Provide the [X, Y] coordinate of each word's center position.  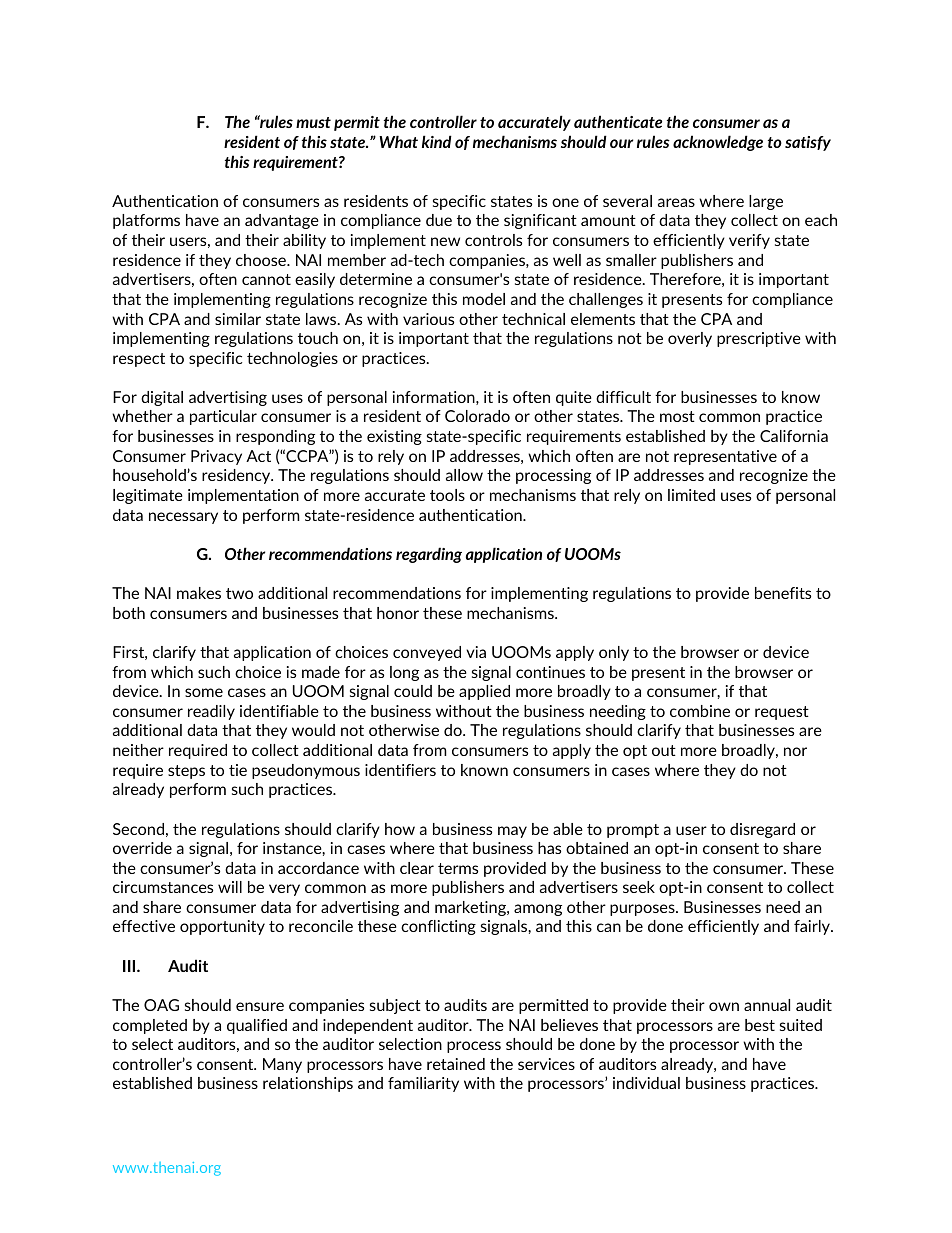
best [760, 1025]
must [313, 122]
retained [456, 1064]
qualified [257, 1026]
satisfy [808, 143]
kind [437, 141]
